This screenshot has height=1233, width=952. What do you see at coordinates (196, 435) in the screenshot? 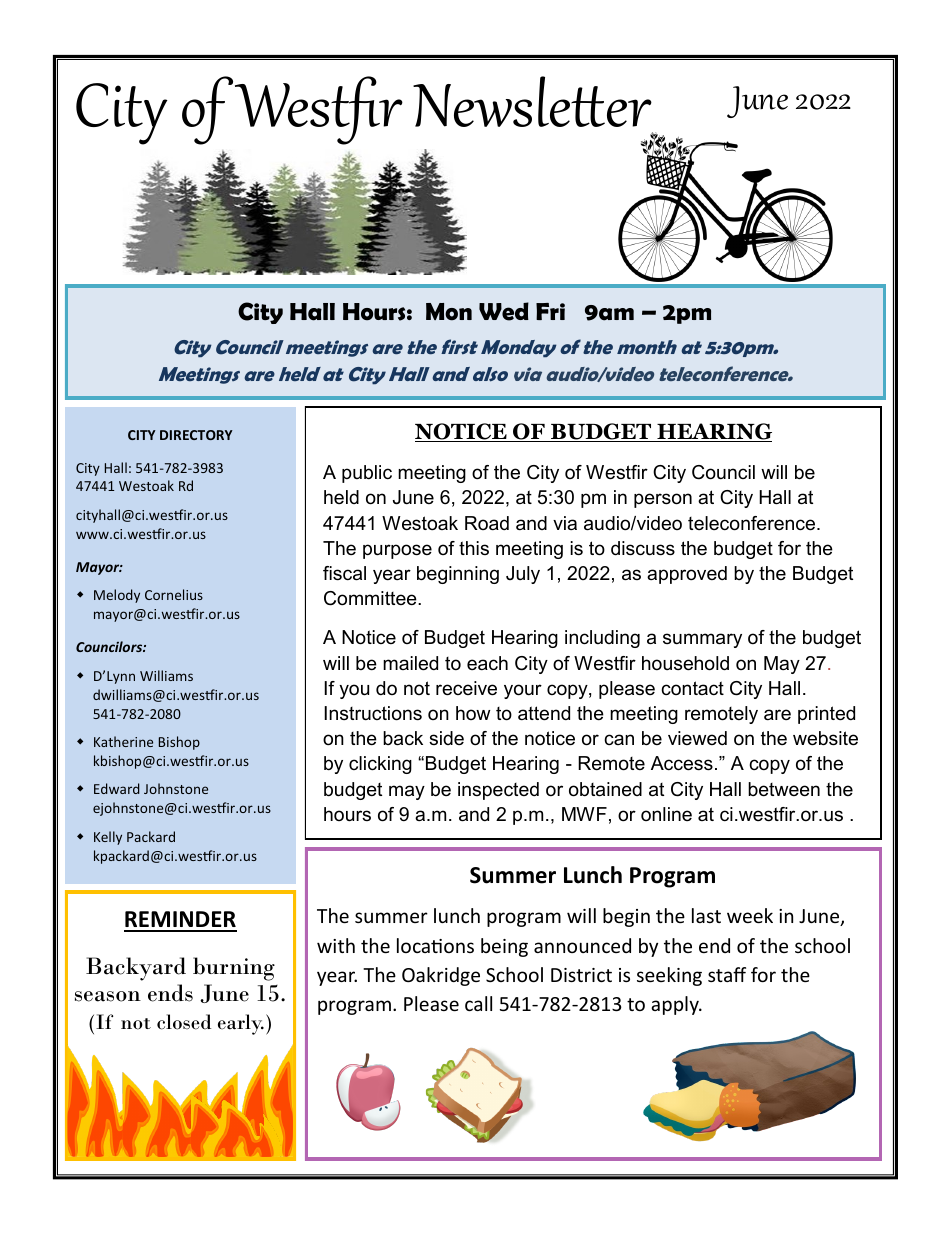
I see `DIRECTORY` at bounding box center [196, 435].
